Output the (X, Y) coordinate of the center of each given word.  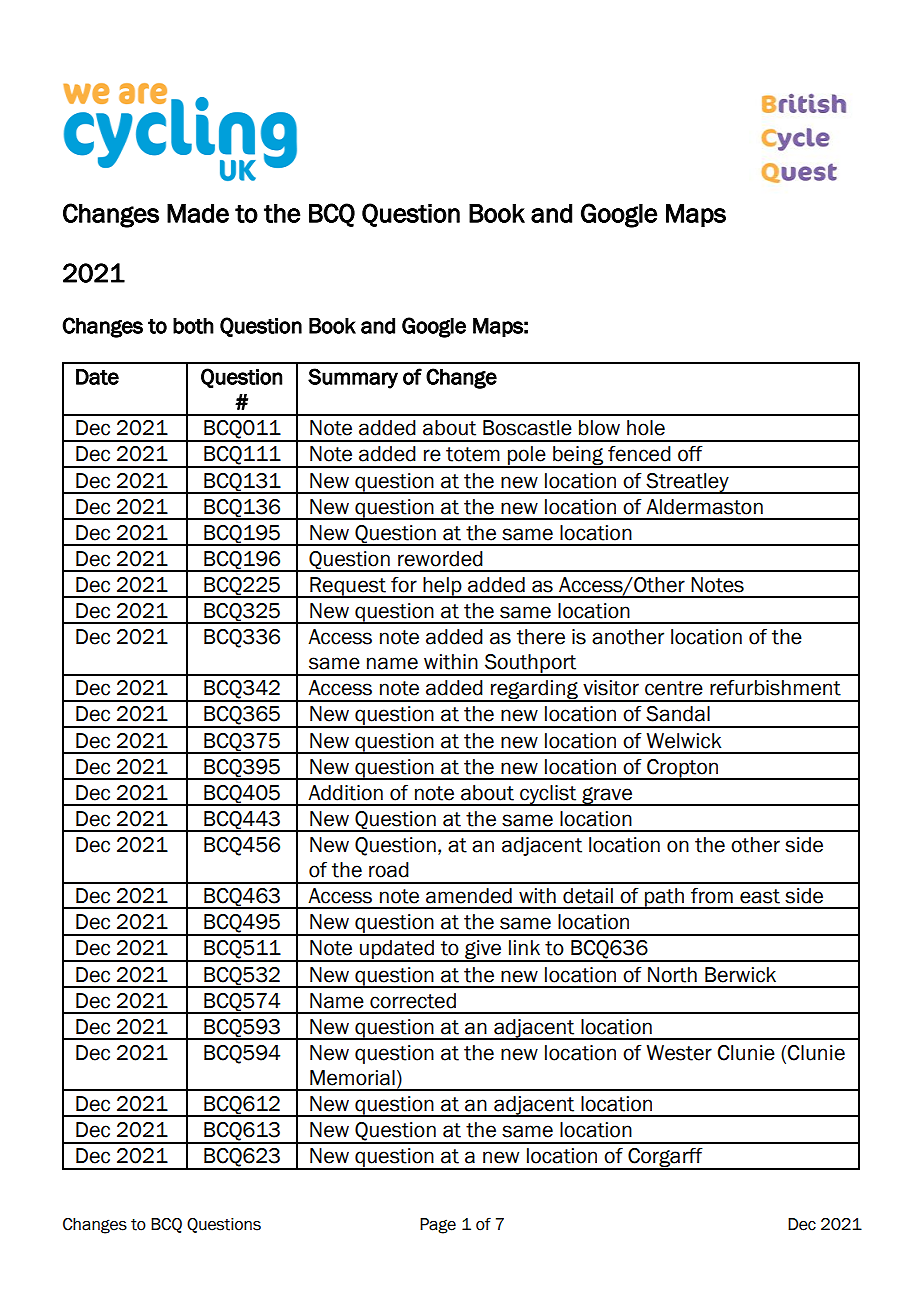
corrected (413, 1001)
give (483, 951)
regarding (534, 691)
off (690, 454)
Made (198, 213)
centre (674, 688)
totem (473, 454)
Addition (345, 793)
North (672, 975)
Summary (353, 378)
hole (646, 428)
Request (348, 587)
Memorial (352, 1078)
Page (438, 1226)
